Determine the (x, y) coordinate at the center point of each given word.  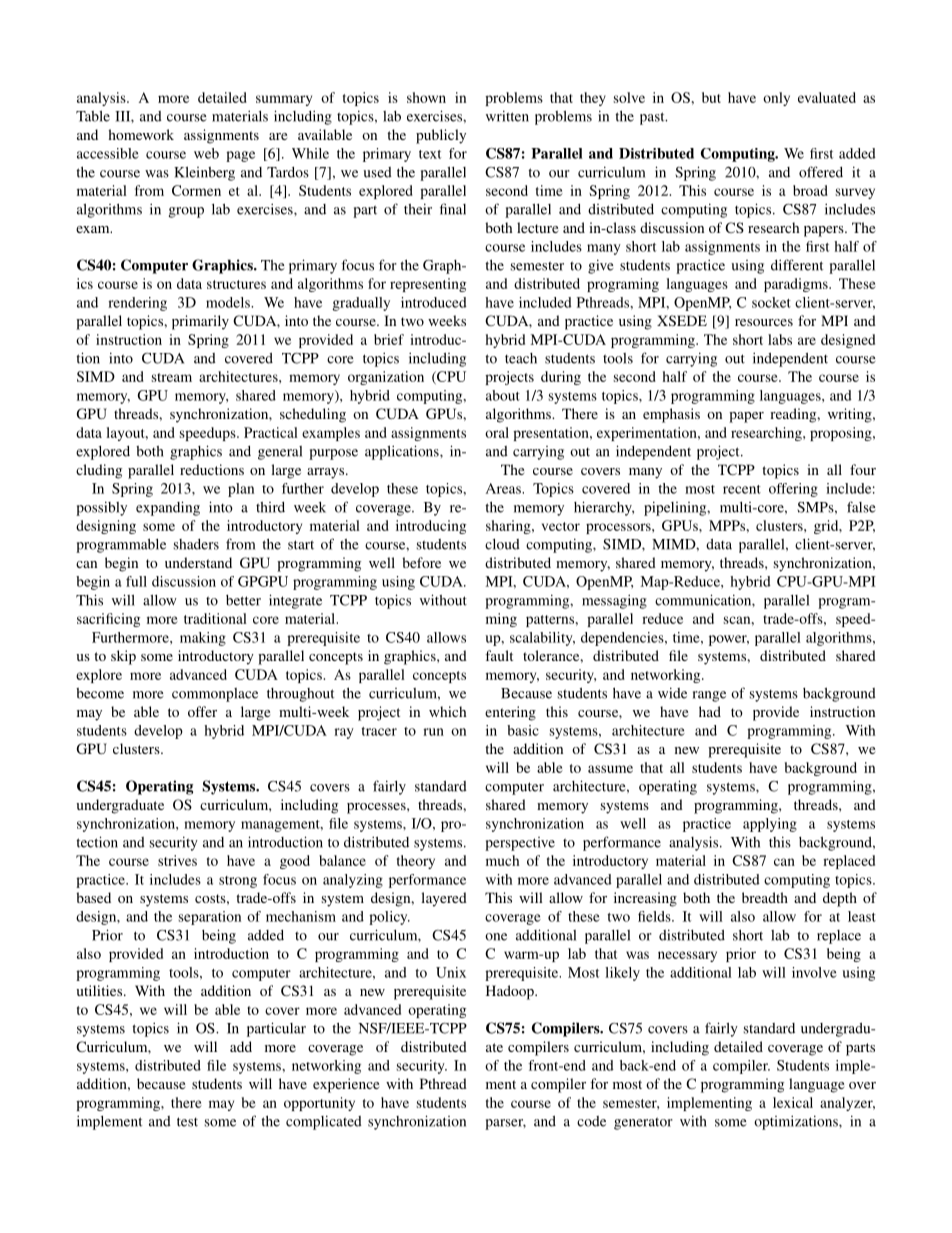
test (187, 1122)
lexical (793, 1102)
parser (505, 1124)
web (206, 153)
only (776, 99)
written (507, 116)
